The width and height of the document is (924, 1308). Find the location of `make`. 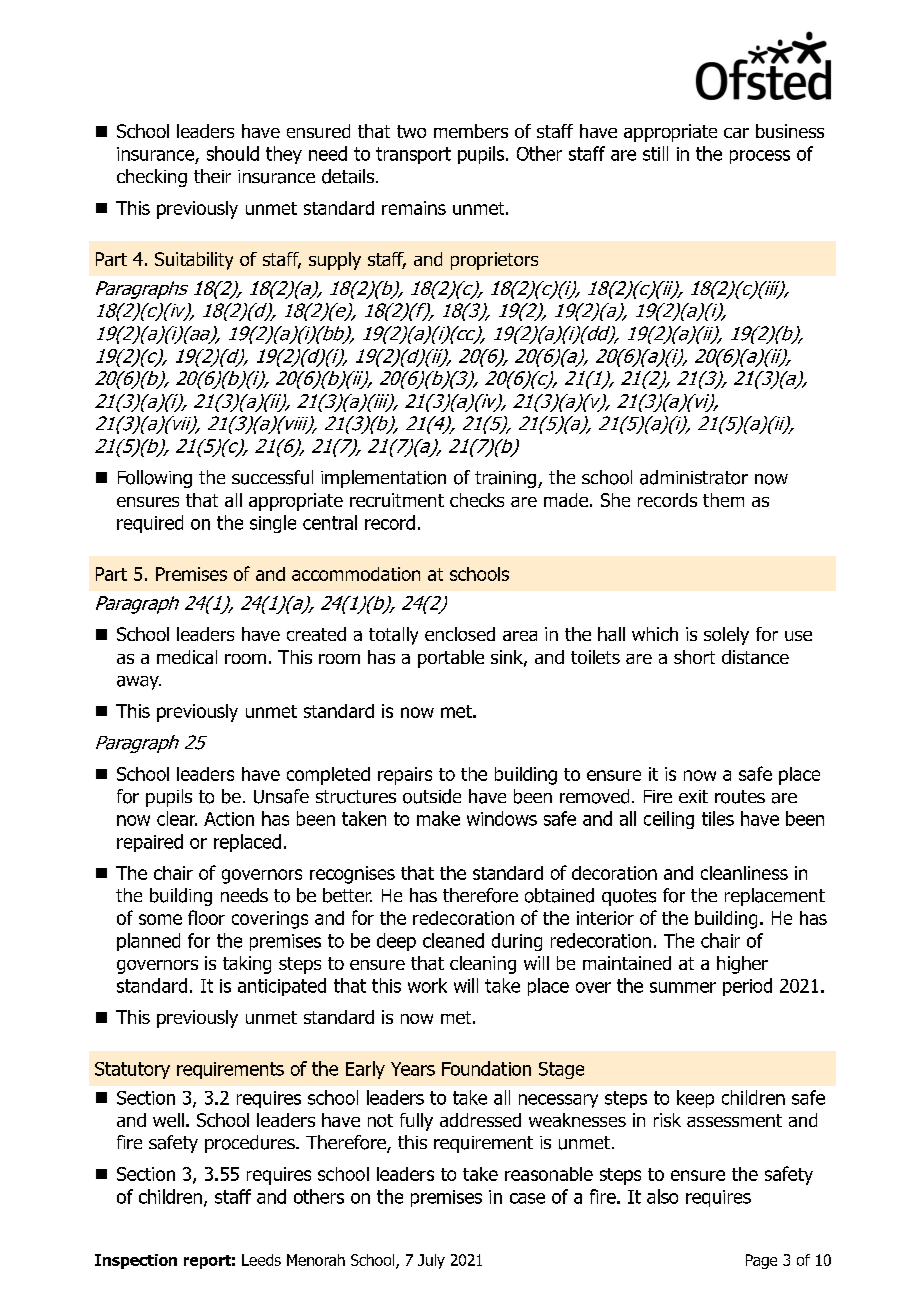

make is located at coordinates (438, 818).
